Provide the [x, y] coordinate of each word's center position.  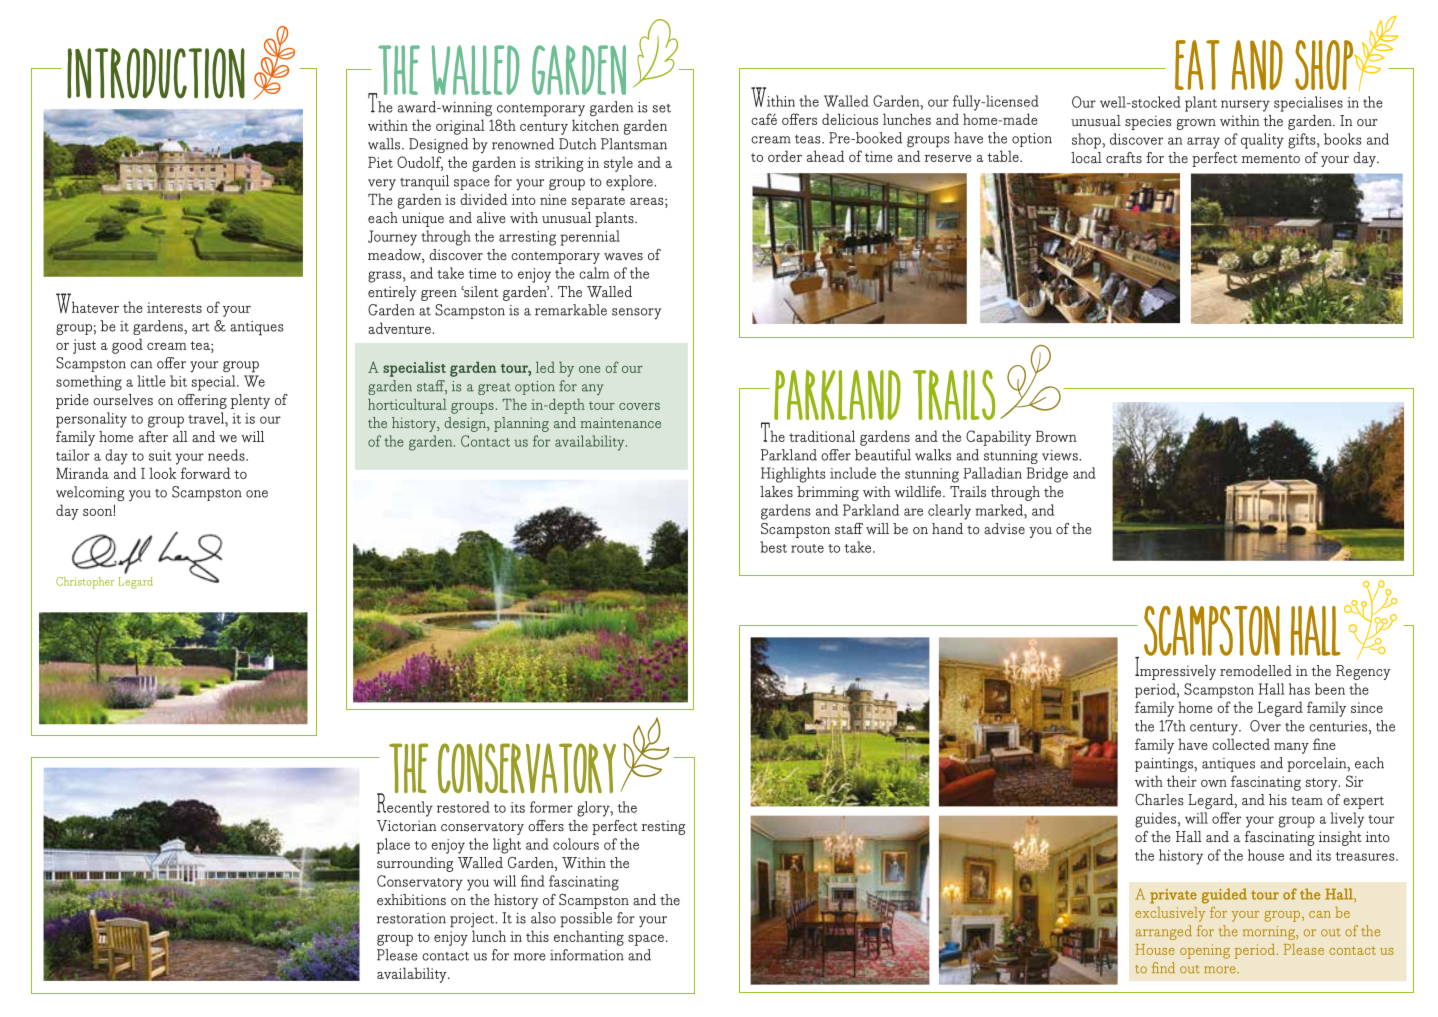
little [152, 381]
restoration [411, 918]
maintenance [620, 422]
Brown [1056, 436]
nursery [1245, 106]
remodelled [1256, 671]
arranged [1164, 932]
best [773, 547]
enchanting [589, 938]
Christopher [85, 583]
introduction [156, 73]
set [662, 108]
